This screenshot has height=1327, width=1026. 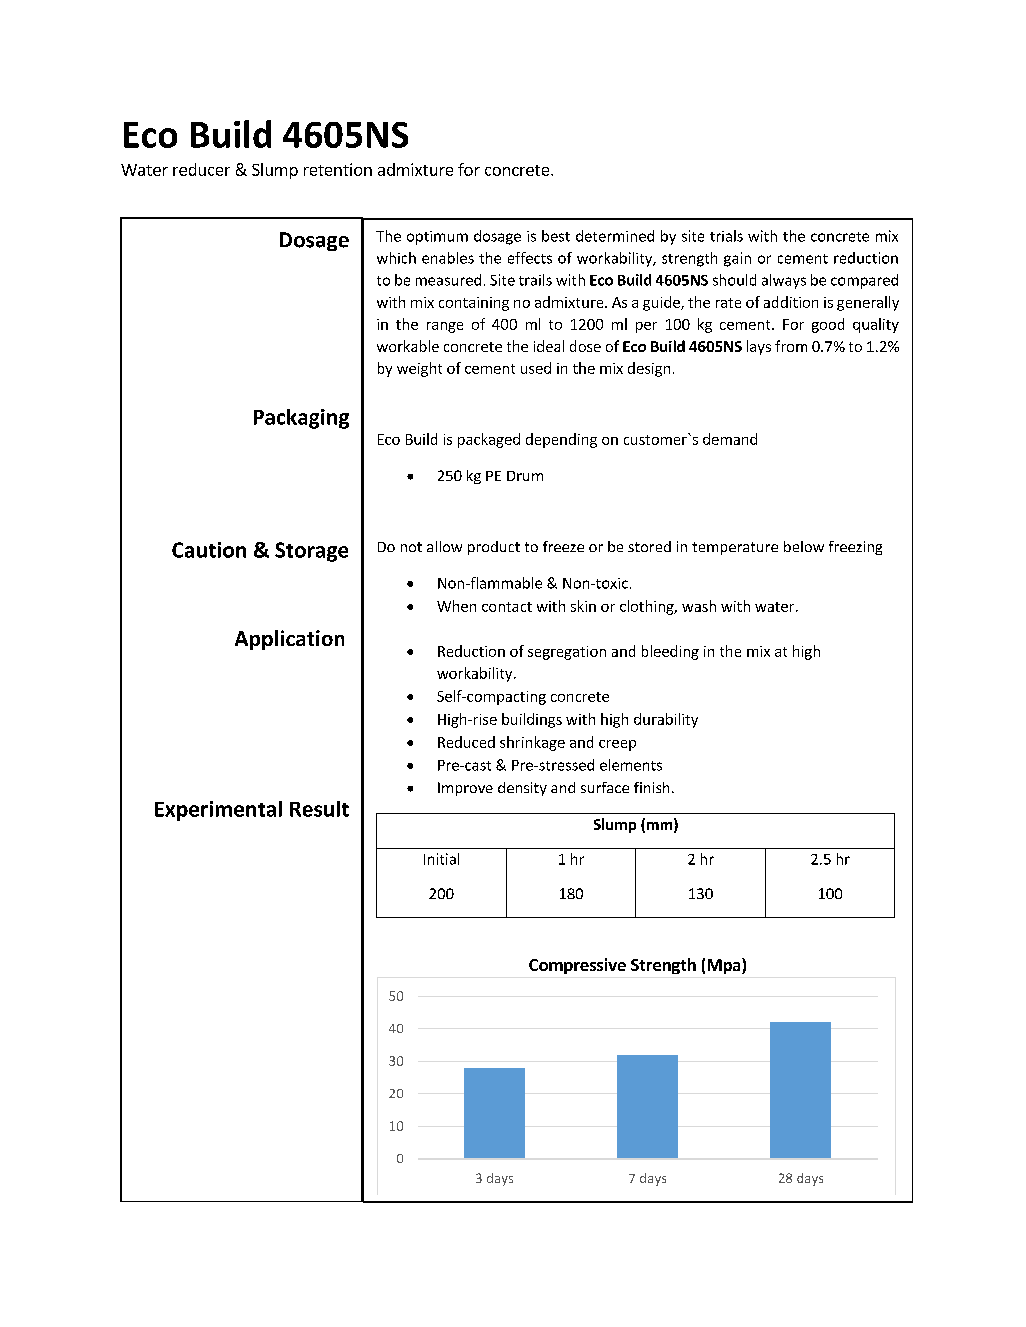 I want to click on depending, so click(x=561, y=440).
